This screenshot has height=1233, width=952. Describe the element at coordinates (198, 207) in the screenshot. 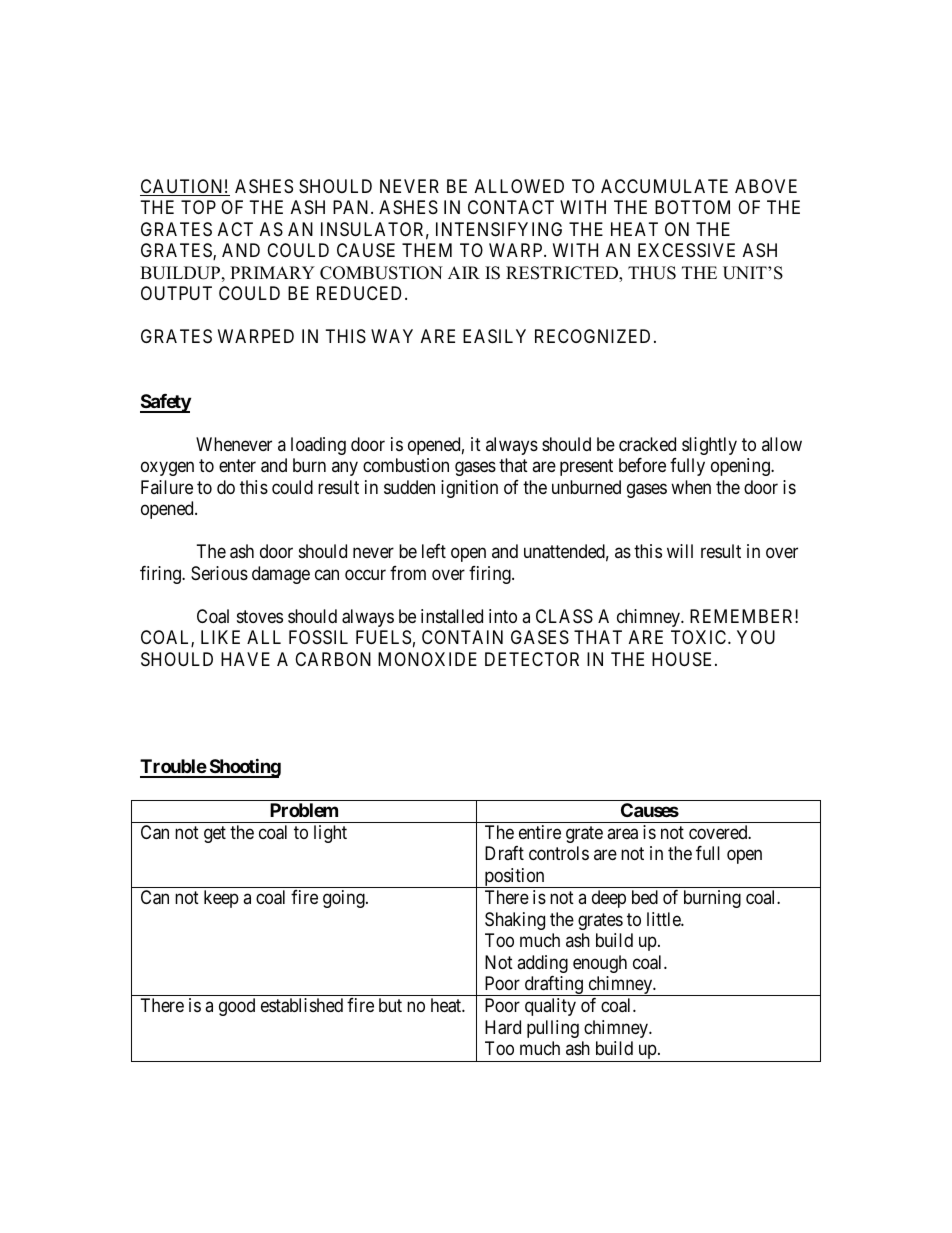

I see `TOP` at that location.
